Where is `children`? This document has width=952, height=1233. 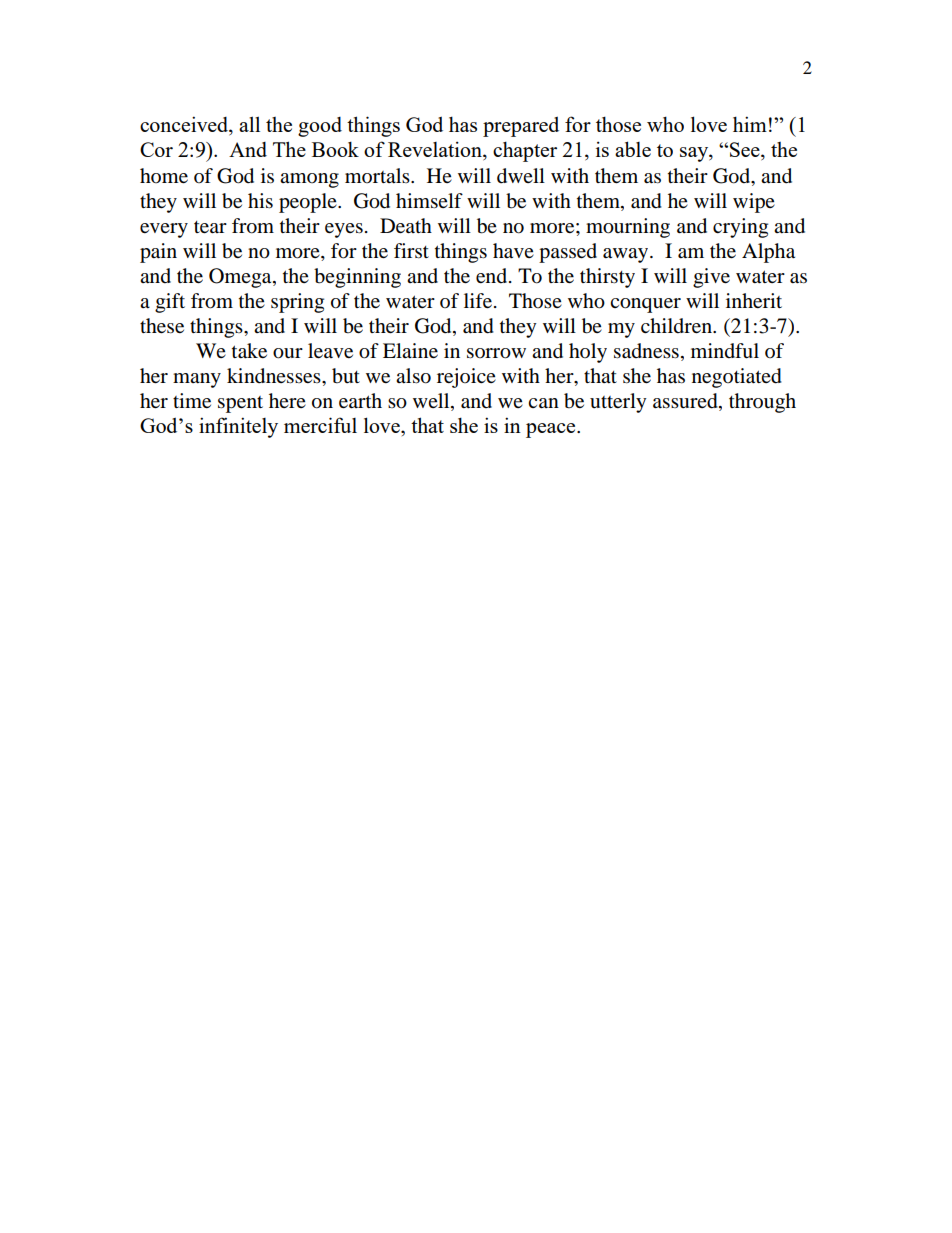
children is located at coordinates (677, 326).
